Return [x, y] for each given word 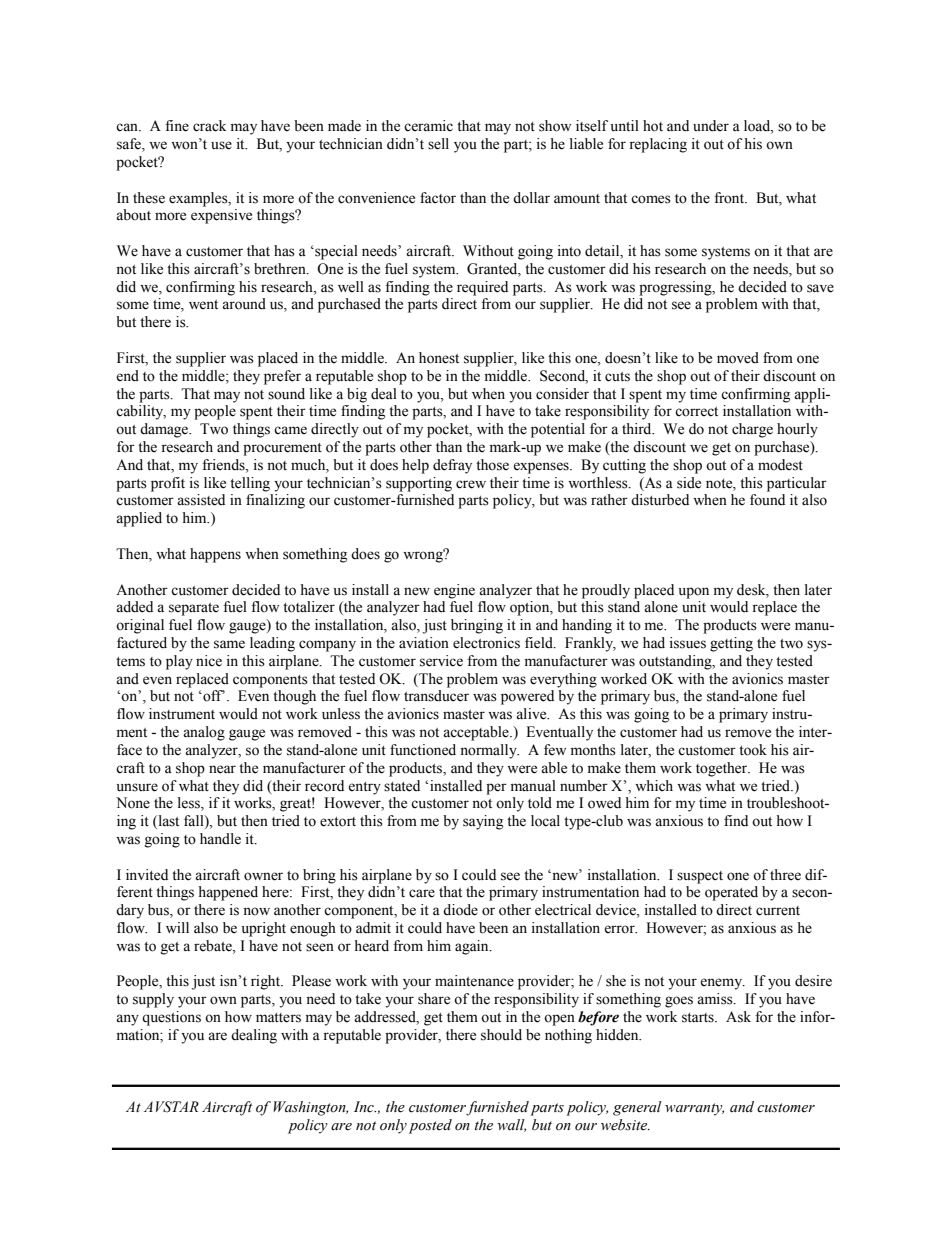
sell [438, 144]
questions [171, 1018]
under [711, 126]
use [221, 145]
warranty [694, 1109]
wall [511, 1125]
